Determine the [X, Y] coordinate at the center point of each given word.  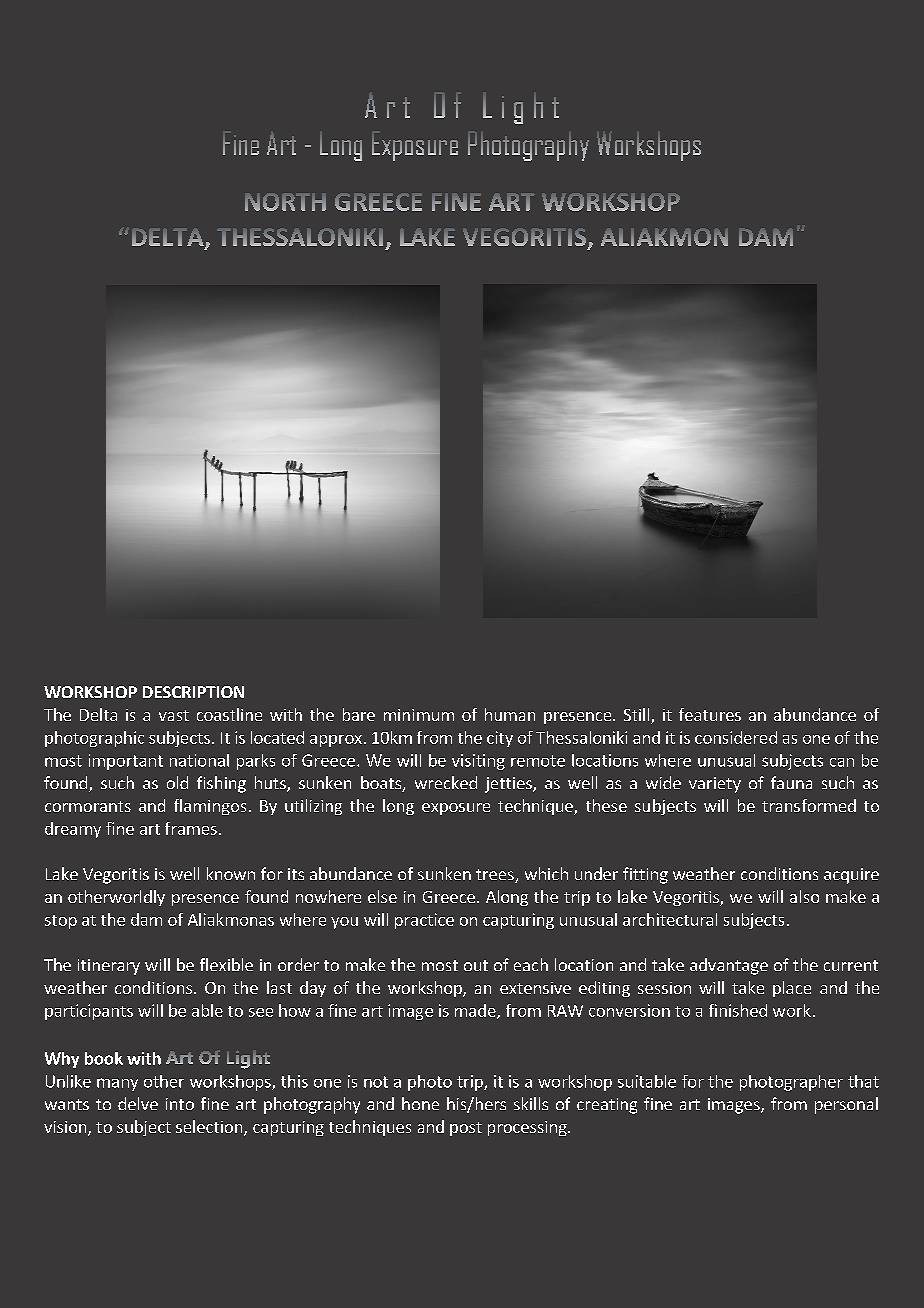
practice [424, 921]
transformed [809, 805]
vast [174, 715]
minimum [419, 715]
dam [146, 919]
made [476, 1011]
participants [89, 1012]
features [710, 714]
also [804, 896]
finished [738, 1010]
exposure [456, 809]
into [180, 1104]
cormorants [88, 806]
